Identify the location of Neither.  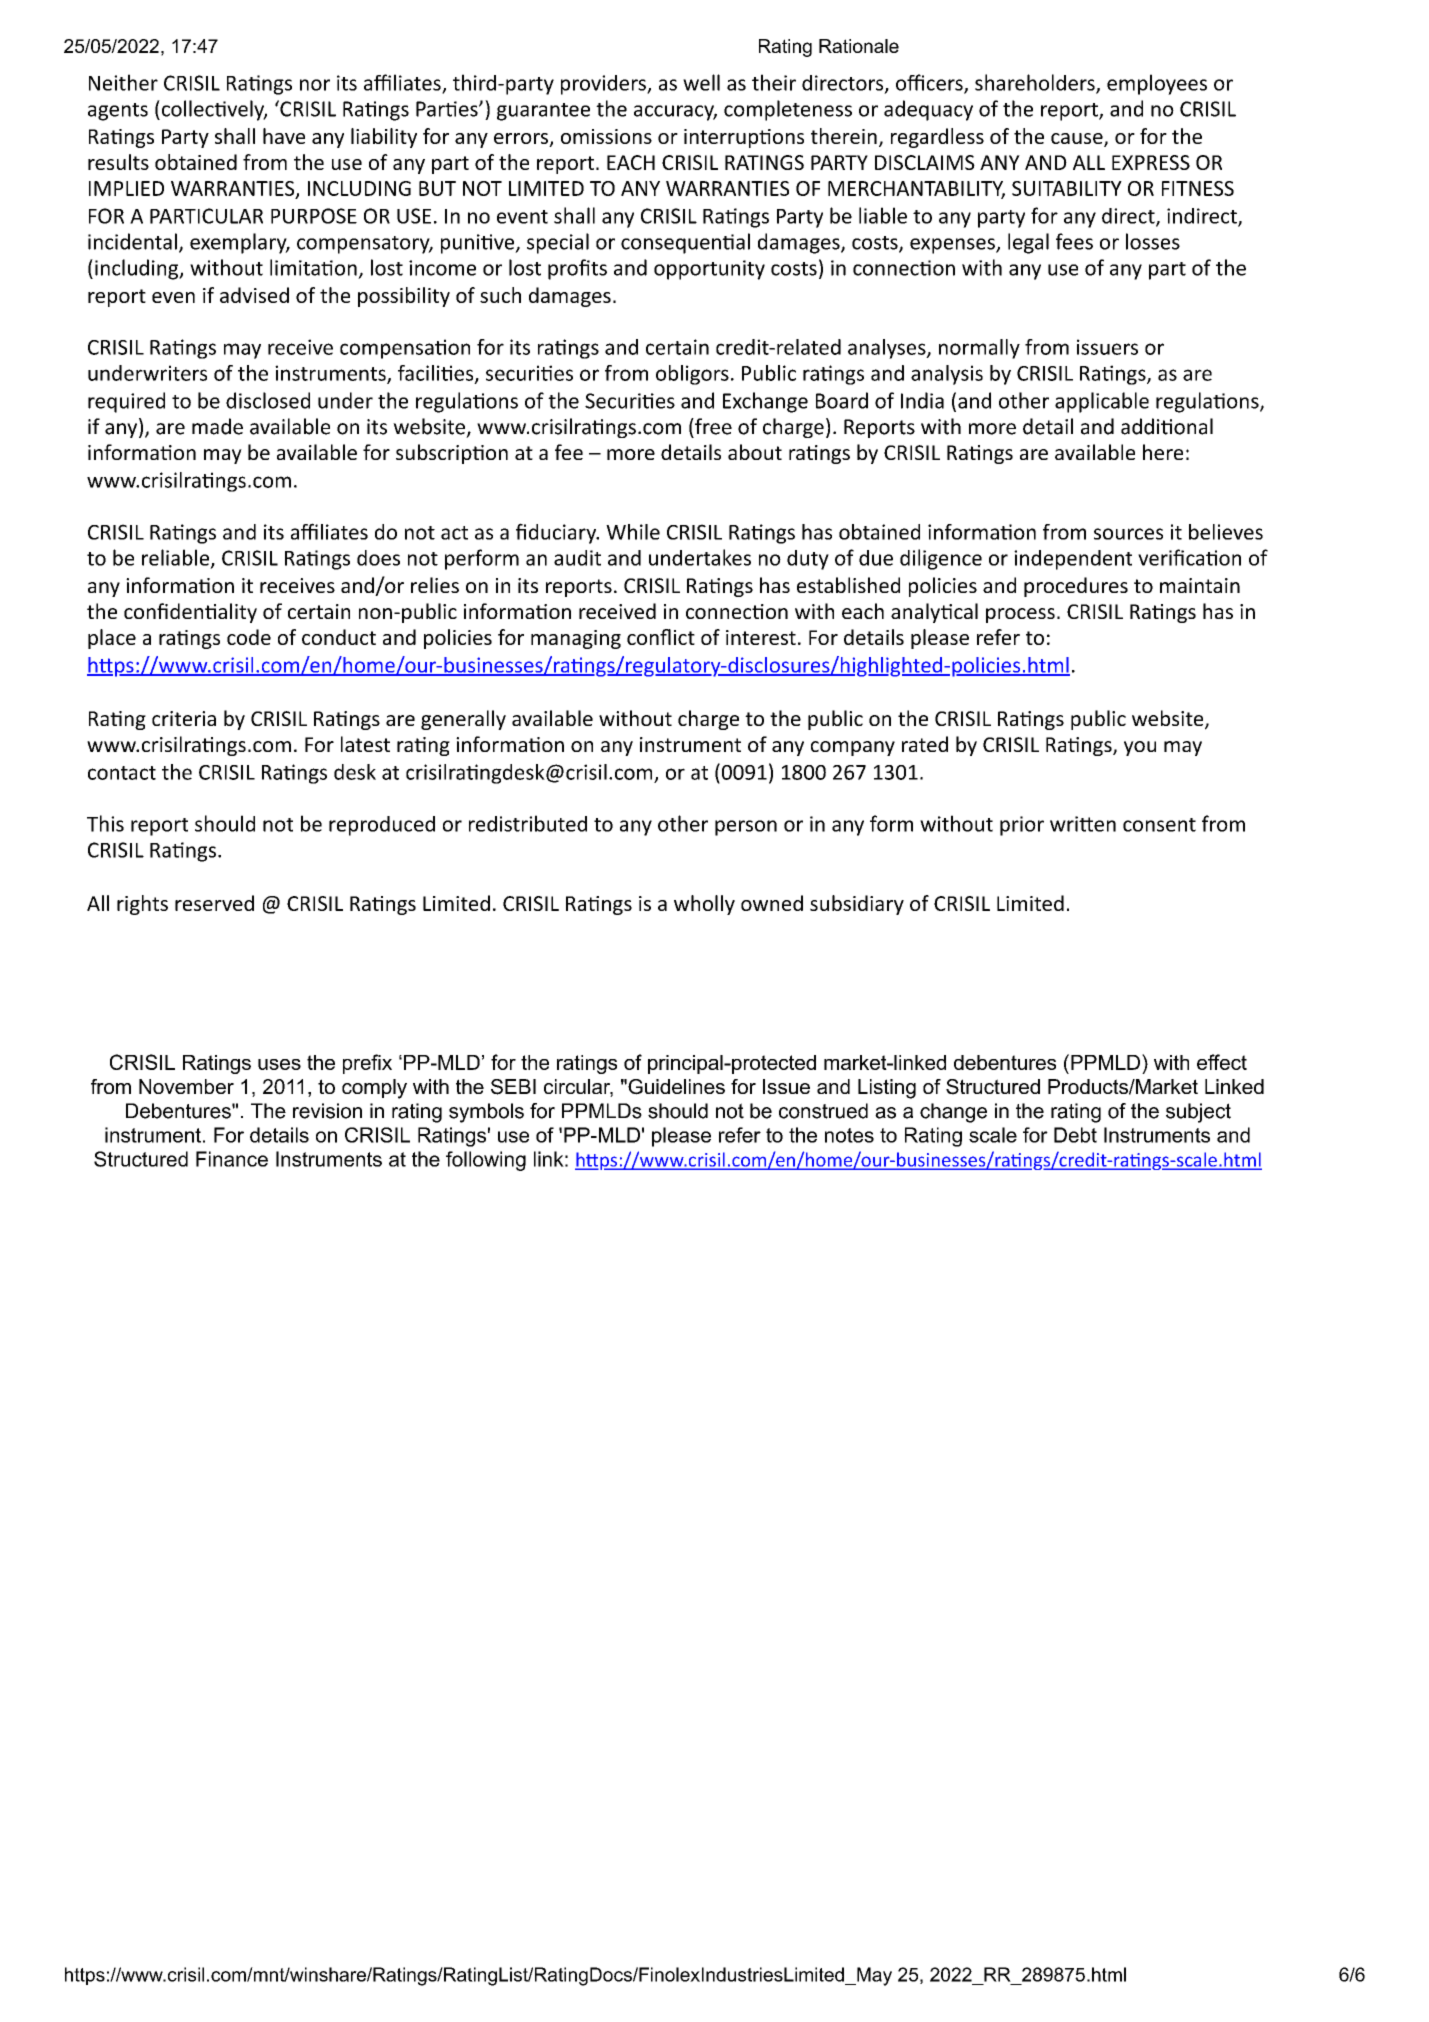
(123, 82).
